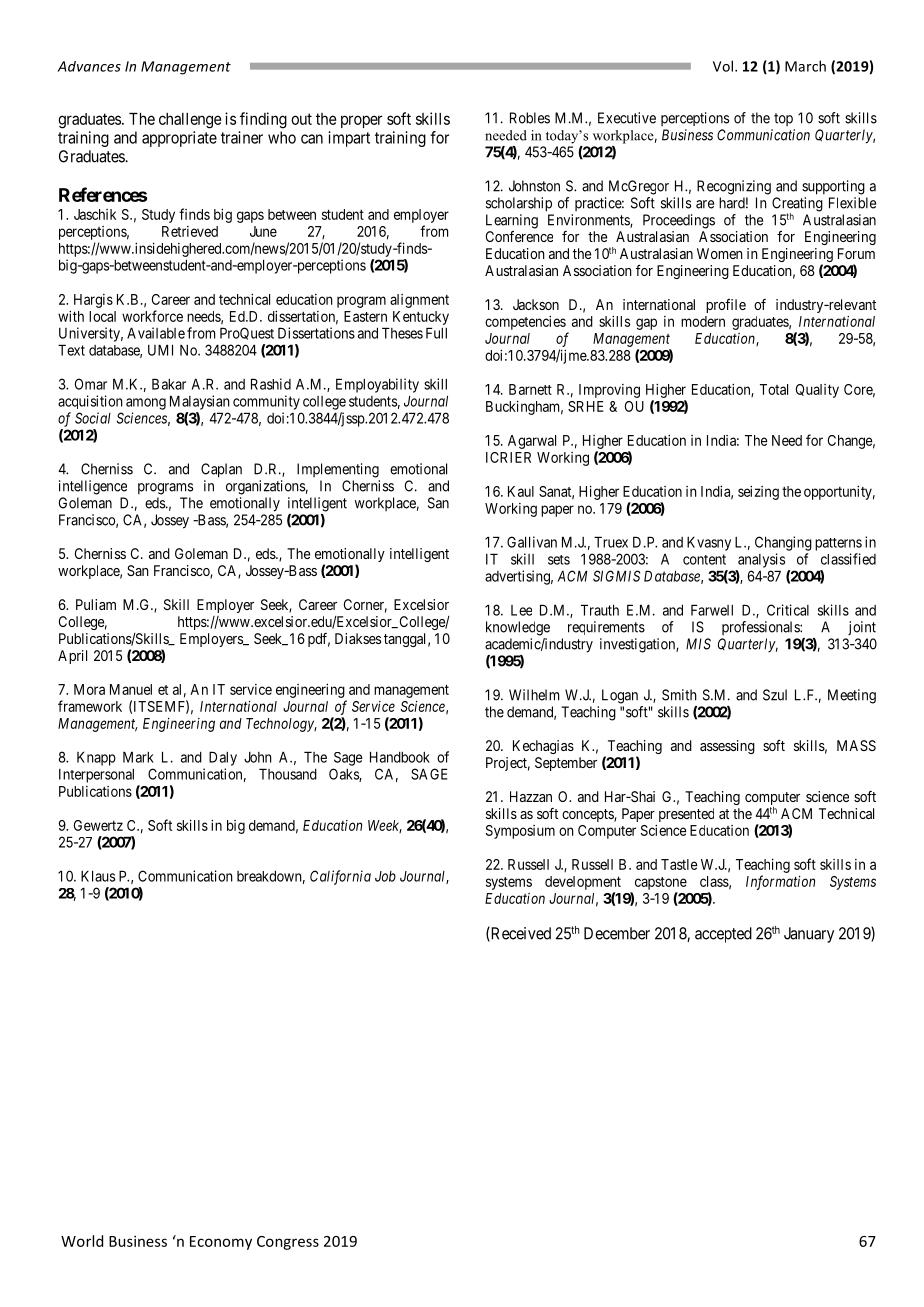 This screenshot has height=1307, width=924. What do you see at coordinates (530, 118) in the screenshot?
I see `Robles` at bounding box center [530, 118].
